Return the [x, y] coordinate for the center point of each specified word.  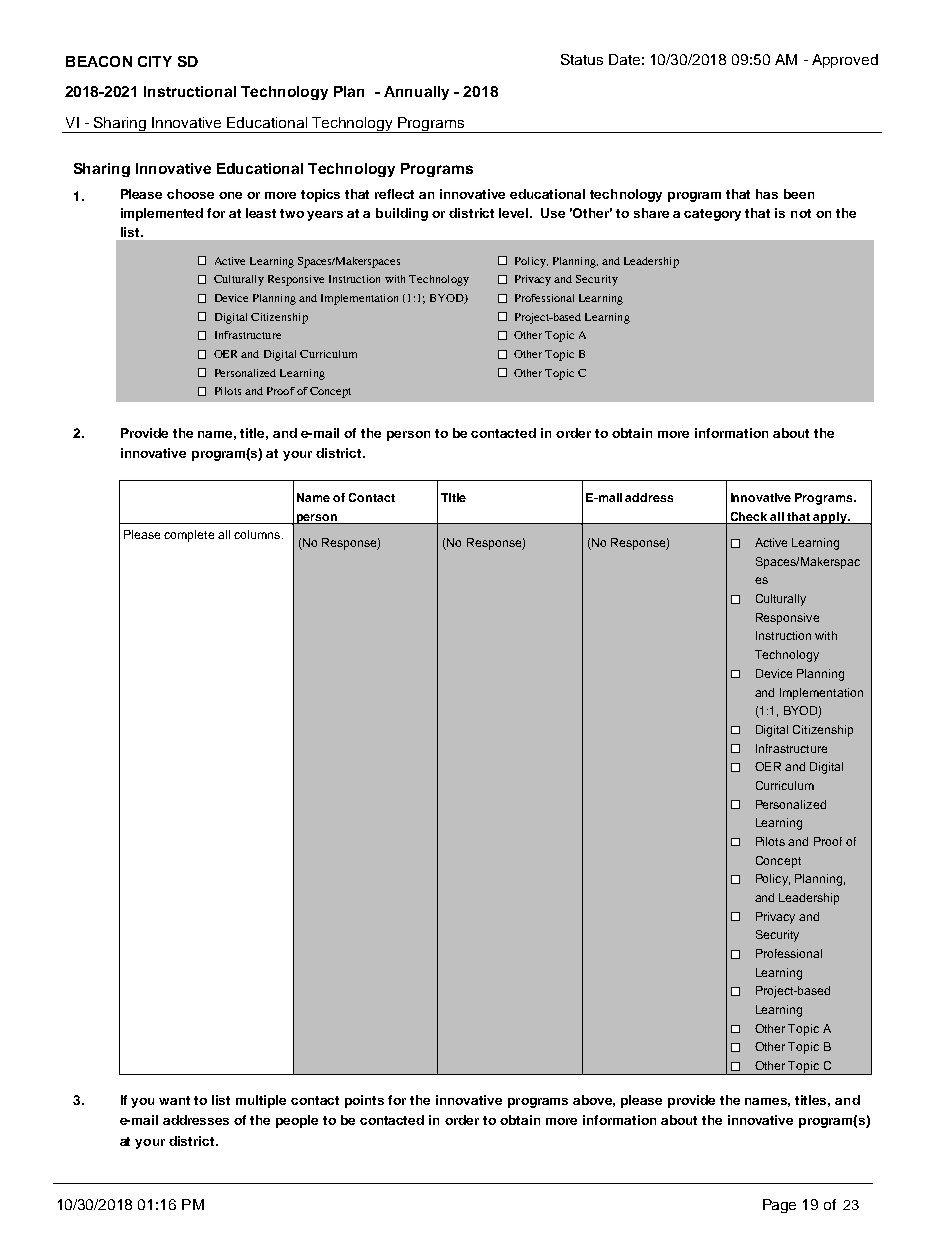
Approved [845, 61]
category [712, 215]
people [297, 1121]
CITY [155, 61]
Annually [416, 93]
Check [749, 516]
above [594, 1101]
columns [258, 534]
